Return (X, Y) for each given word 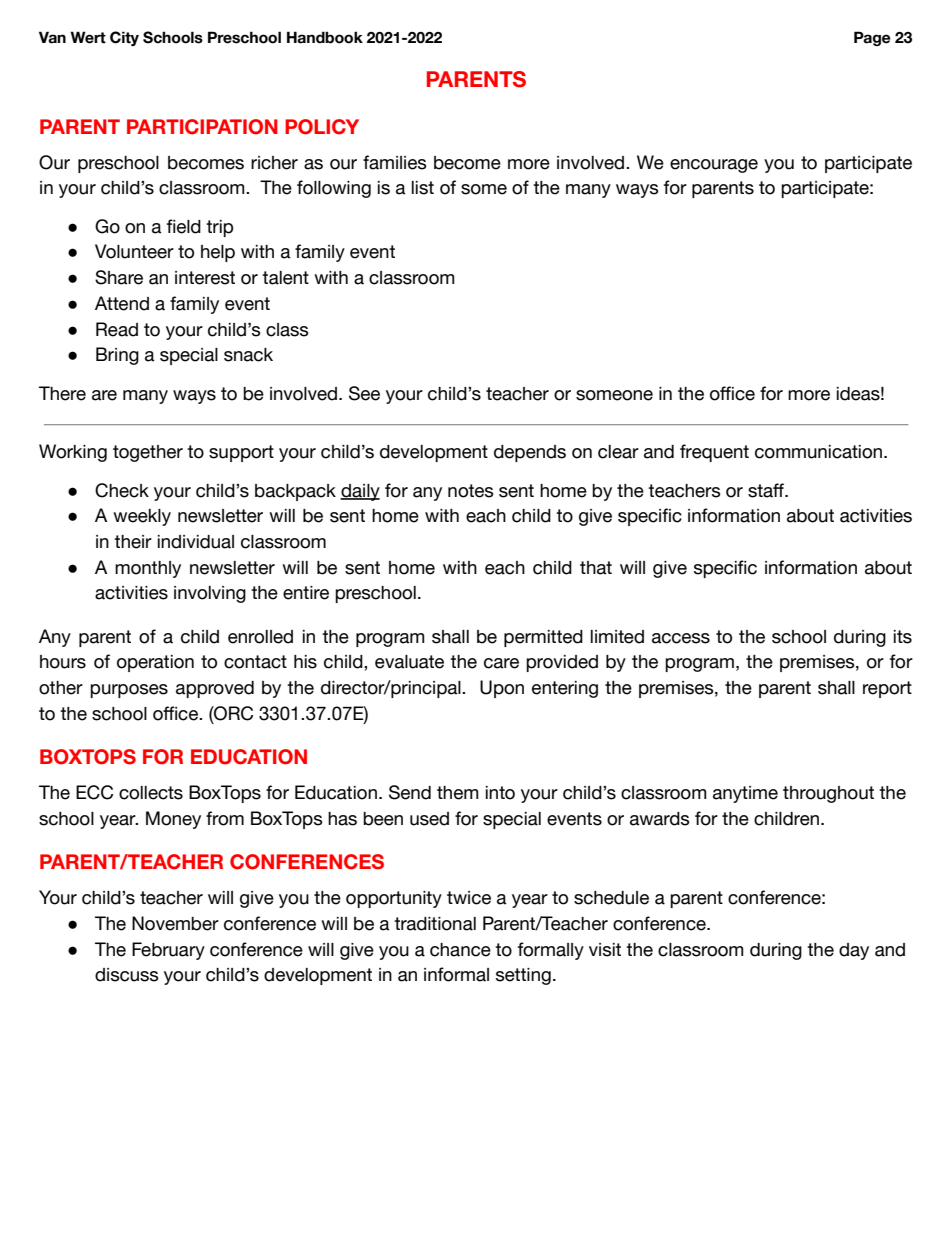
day (854, 951)
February (168, 951)
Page (872, 38)
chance (460, 950)
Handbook (325, 37)
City (124, 38)
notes (471, 491)
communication (820, 452)
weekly (142, 517)
